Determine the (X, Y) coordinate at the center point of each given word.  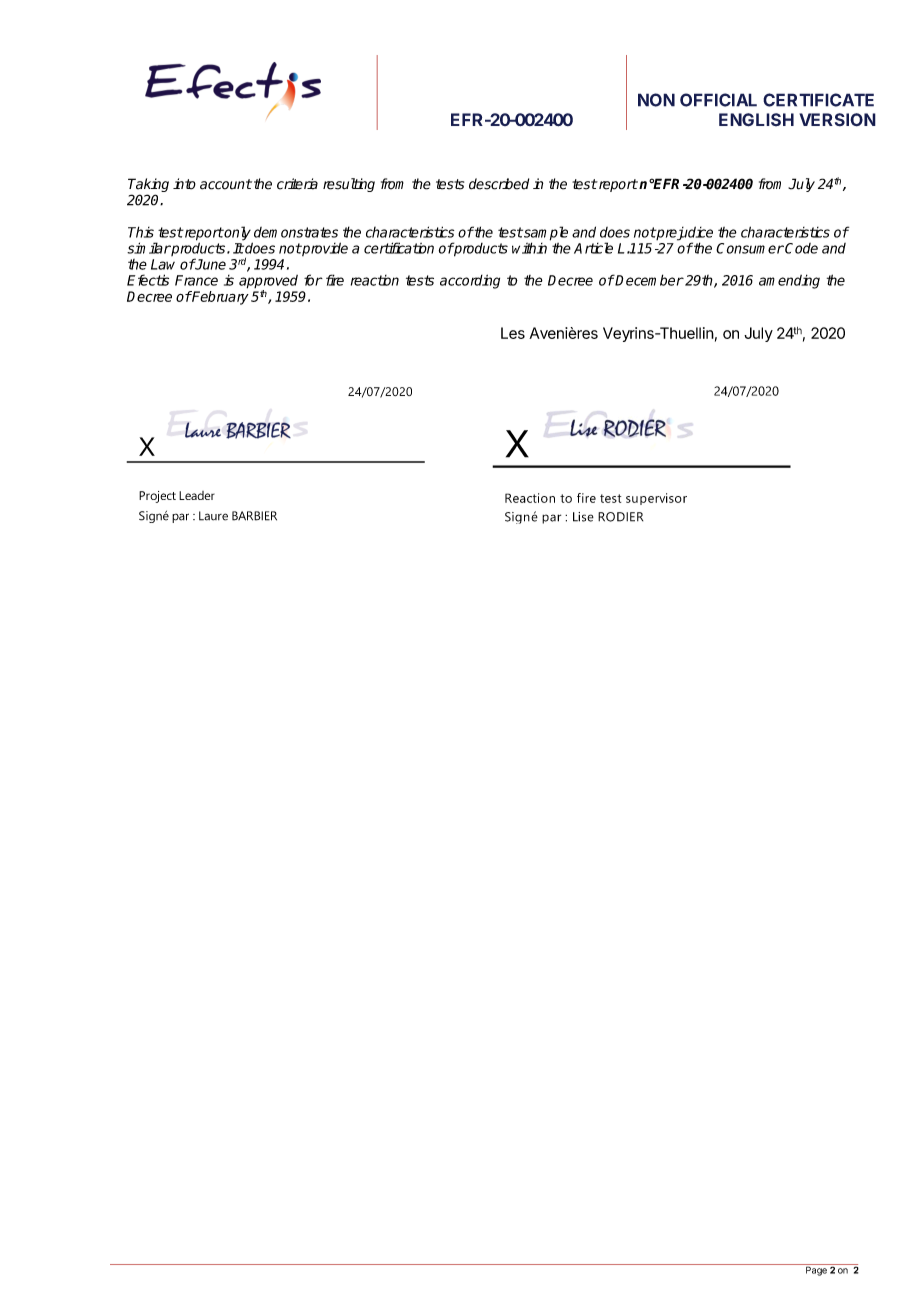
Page (816, 1270)
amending (789, 281)
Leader (197, 495)
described (499, 184)
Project (157, 497)
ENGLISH (756, 120)
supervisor (656, 499)
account (226, 184)
